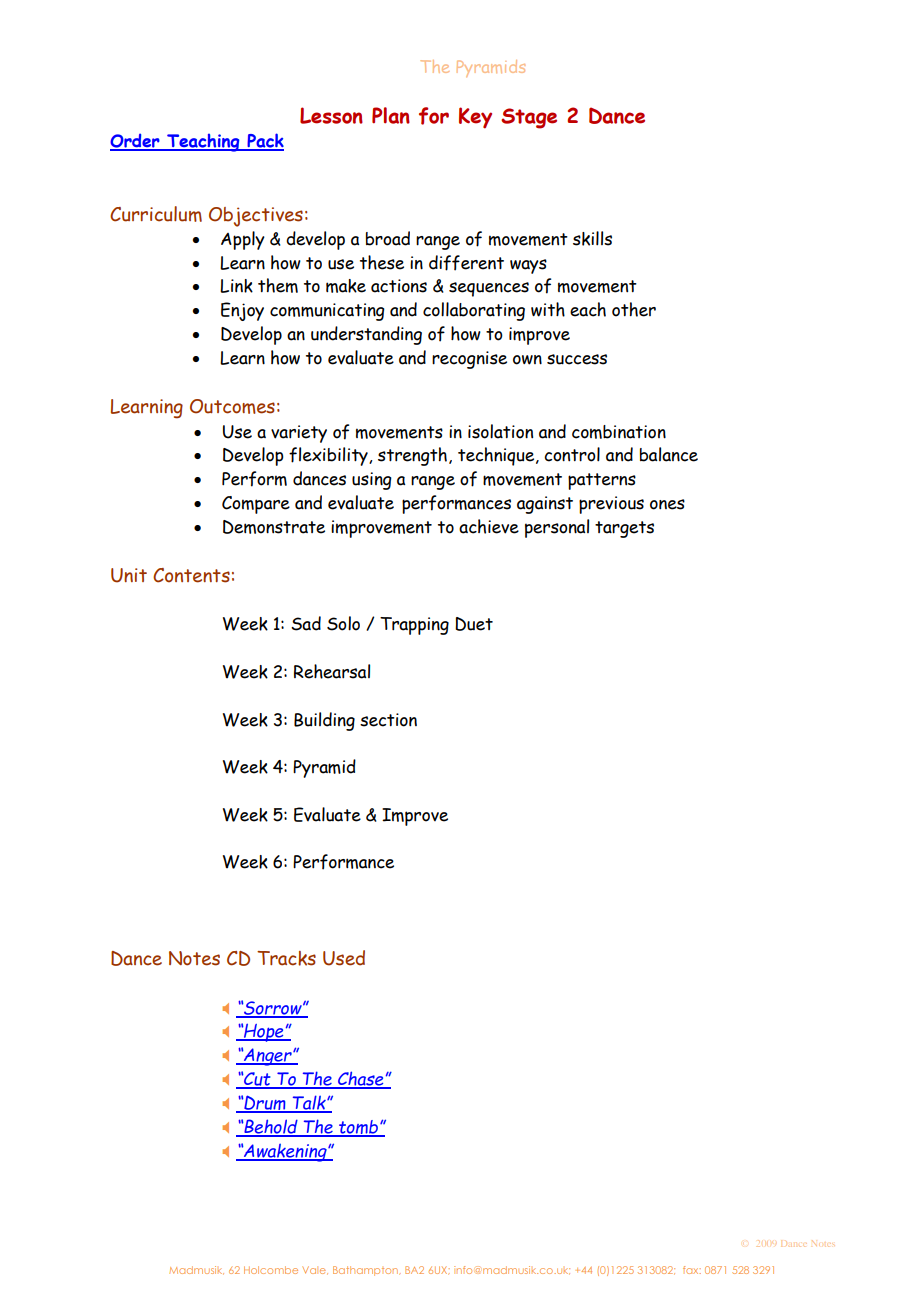 Image resolution: width=924 pixels, height=1308 pixels. What do you see at coordinates (242, 311) in the image?
I see `Enjoy` at bounding box center [242, 311].
